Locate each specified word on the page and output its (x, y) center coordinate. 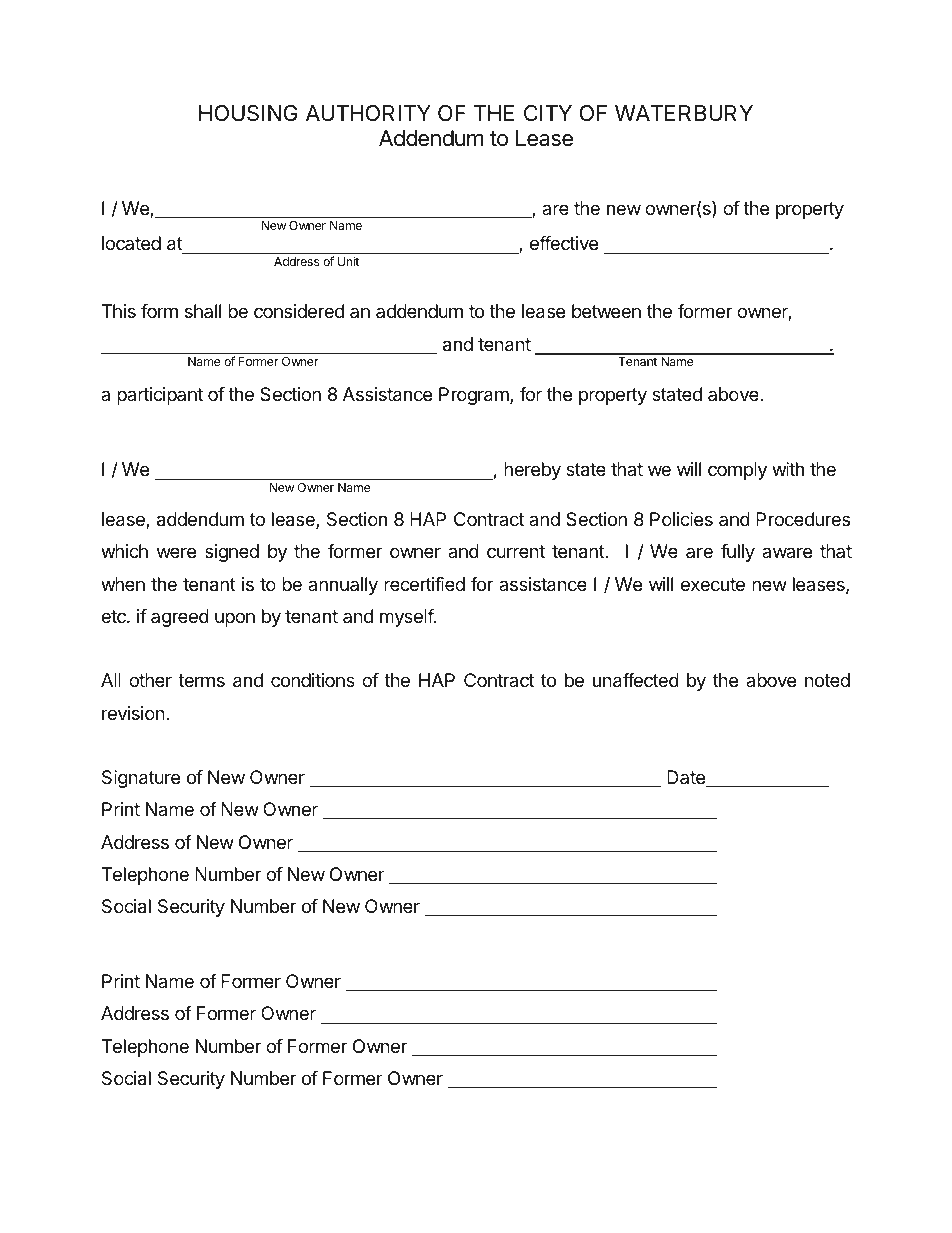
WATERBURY (684, 113)
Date (687, 778)
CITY (548, 113)
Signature (141, 779)
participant (160, 396)
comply (737, 471)
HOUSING (248, 113)
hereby (532, 471)
